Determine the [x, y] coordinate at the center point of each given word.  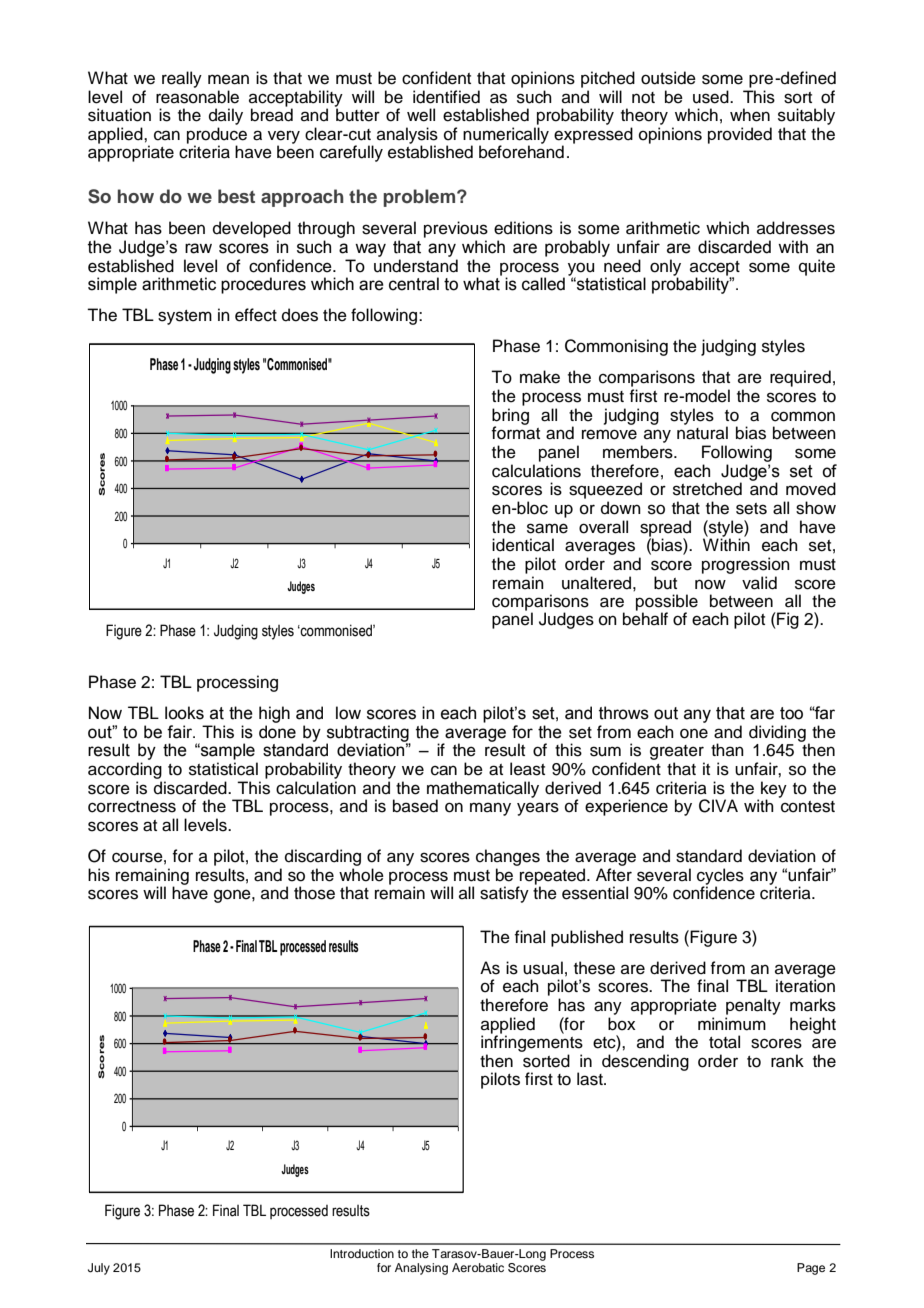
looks [184, 713]
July [99, 1269]
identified [446, 97]
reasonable [197, 97]
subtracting [368, 734]
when [750, 115]
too [791, 713]
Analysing [421, 1269]
